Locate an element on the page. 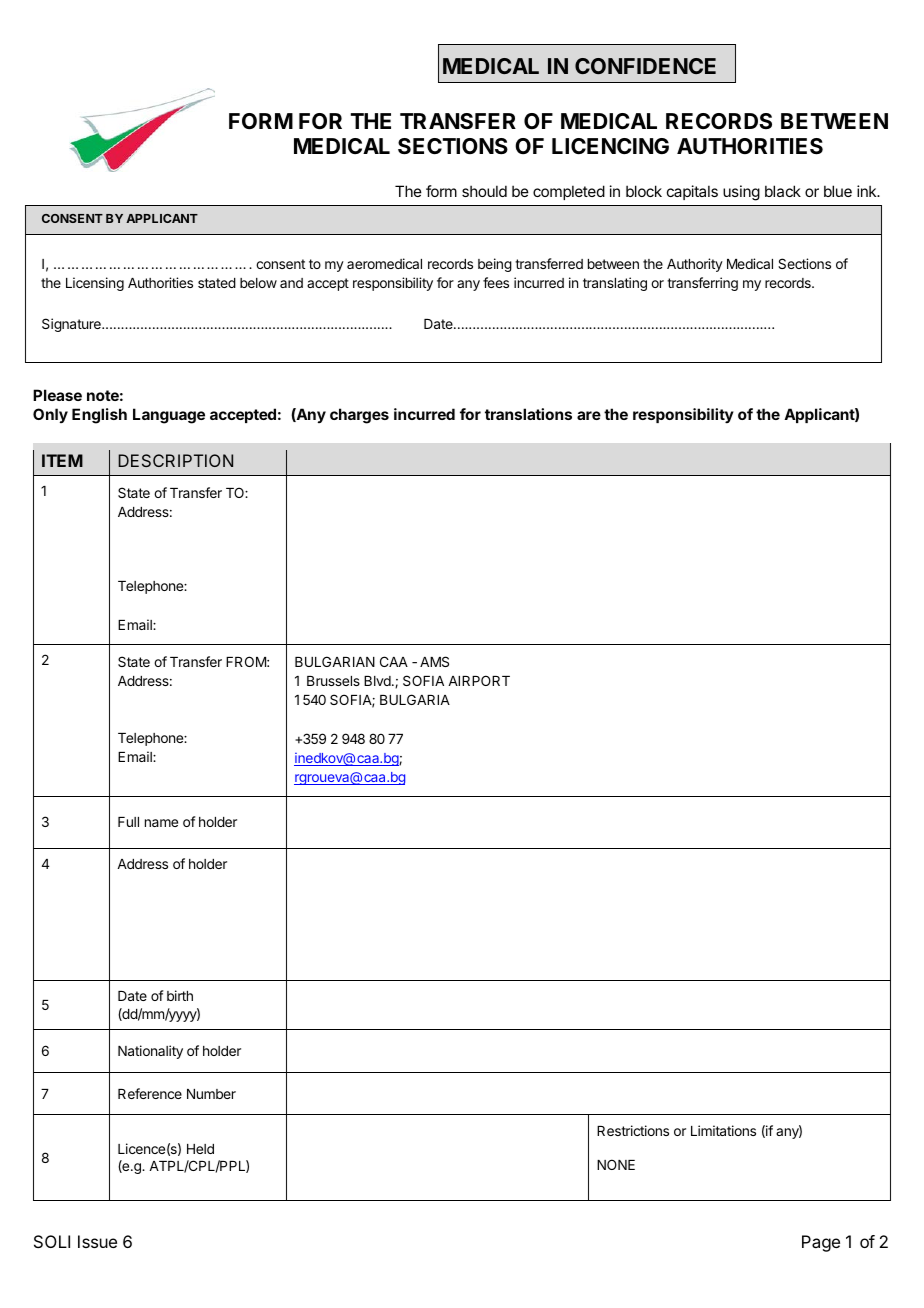 The width and height of the document is (924, 1308). Brussels is located at coordinates (333, 681).
